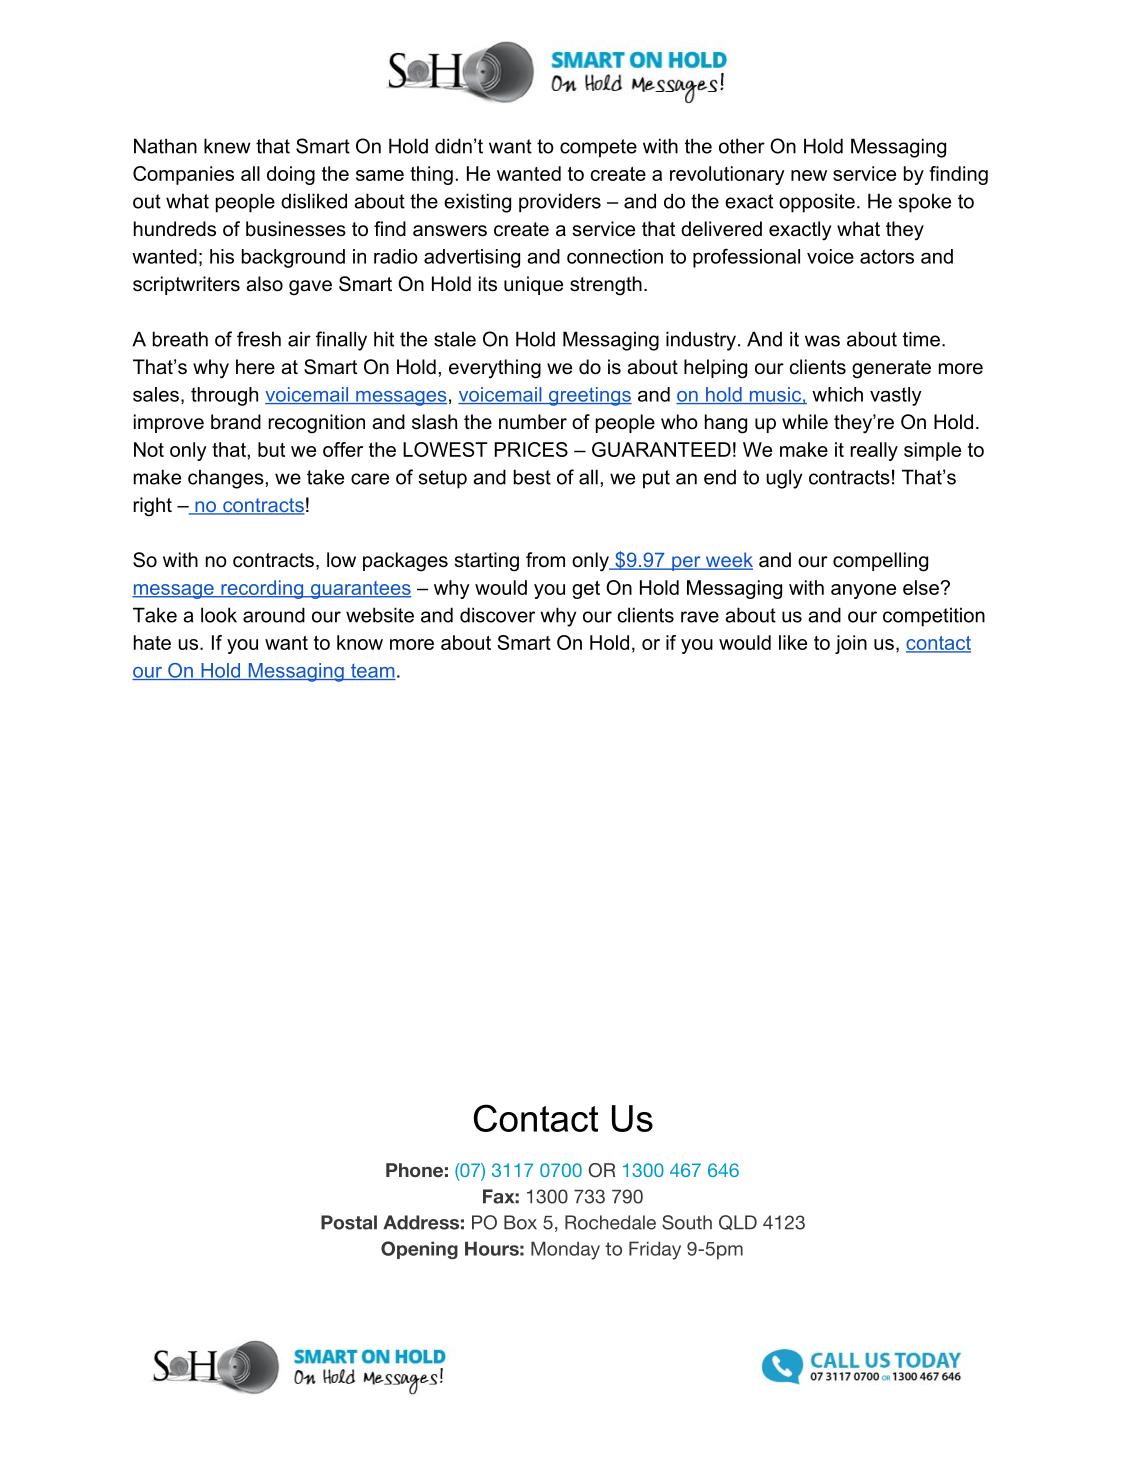 This page has width=1126, height=1457. Describe the element at coordinates (531, 449) in the page. I see `PRICES` at that location.
